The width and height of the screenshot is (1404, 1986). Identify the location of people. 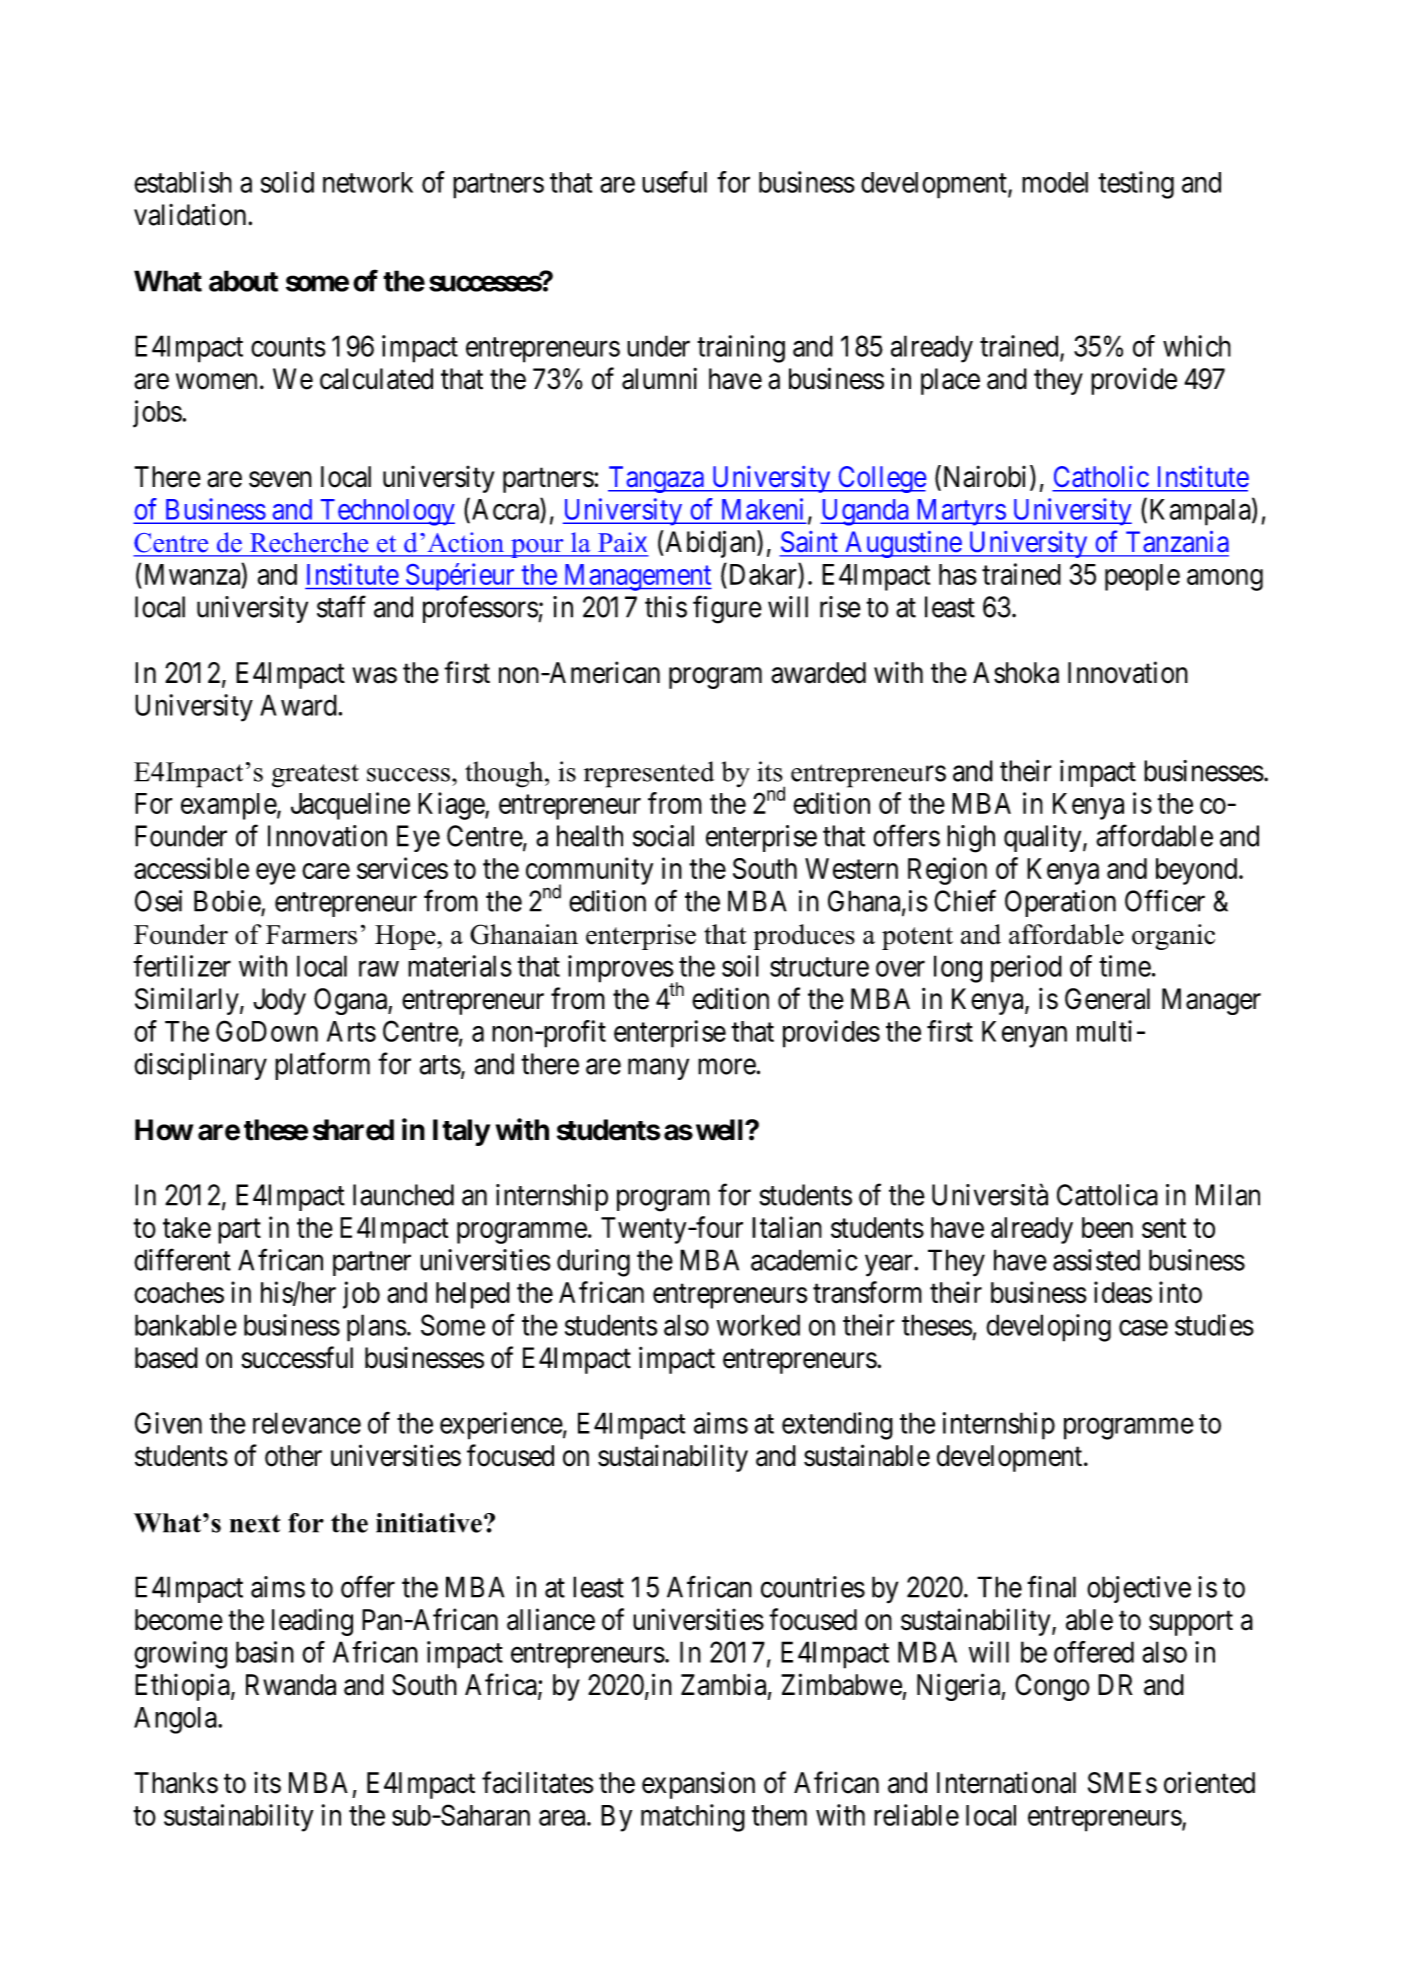
(1142, 577).
